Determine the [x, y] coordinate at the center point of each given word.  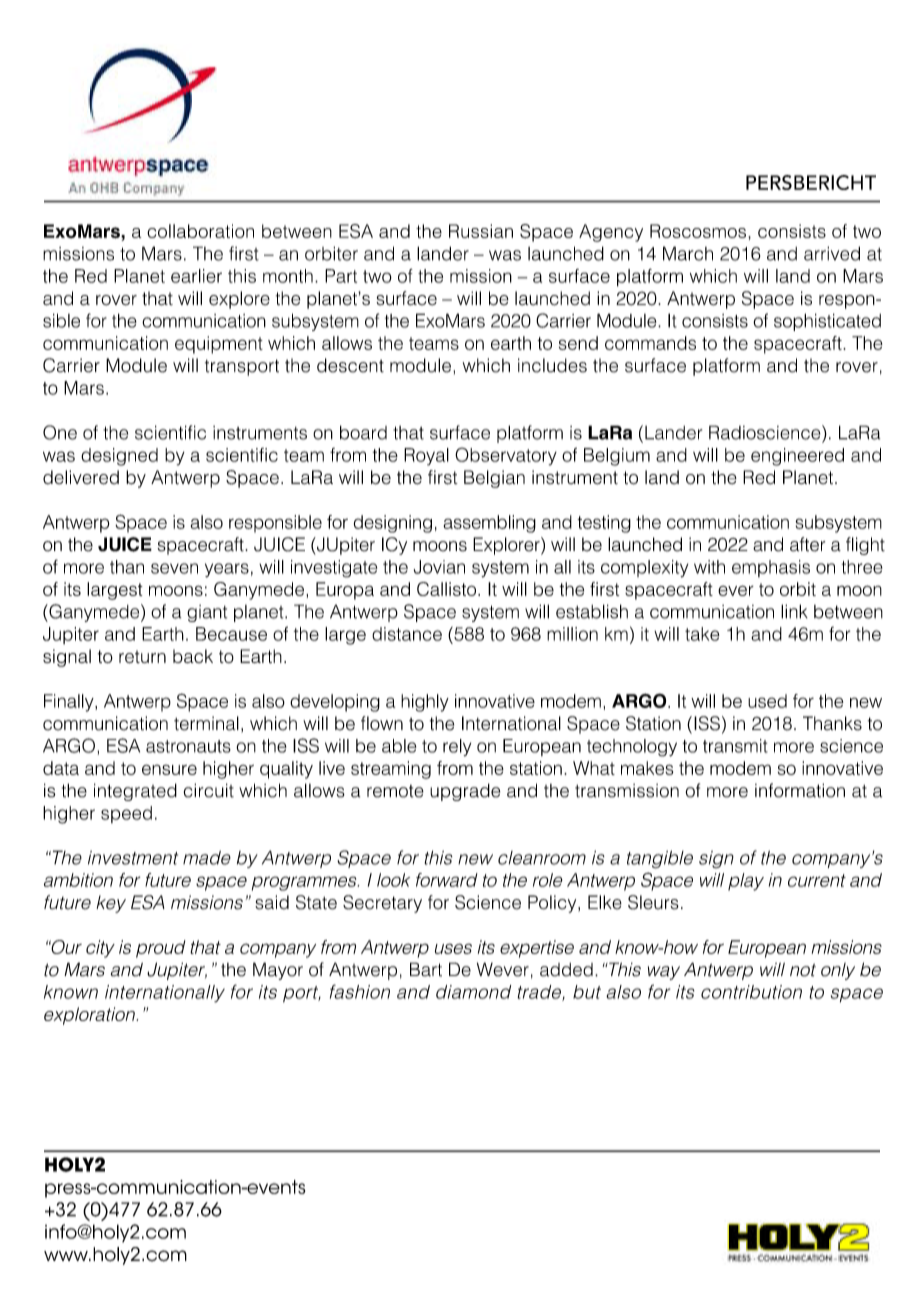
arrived [832, 253]
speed [126, 814]
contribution [751, 992]
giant [207, 613]
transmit [735, 746]
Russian [481, 231]
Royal [426, 457]
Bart [426, 969]
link [794, 611]
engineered [797, 457]
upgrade [465, 792]
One [60, 432]
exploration [90, 1016]
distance [407, 634]
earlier [196, 276]
